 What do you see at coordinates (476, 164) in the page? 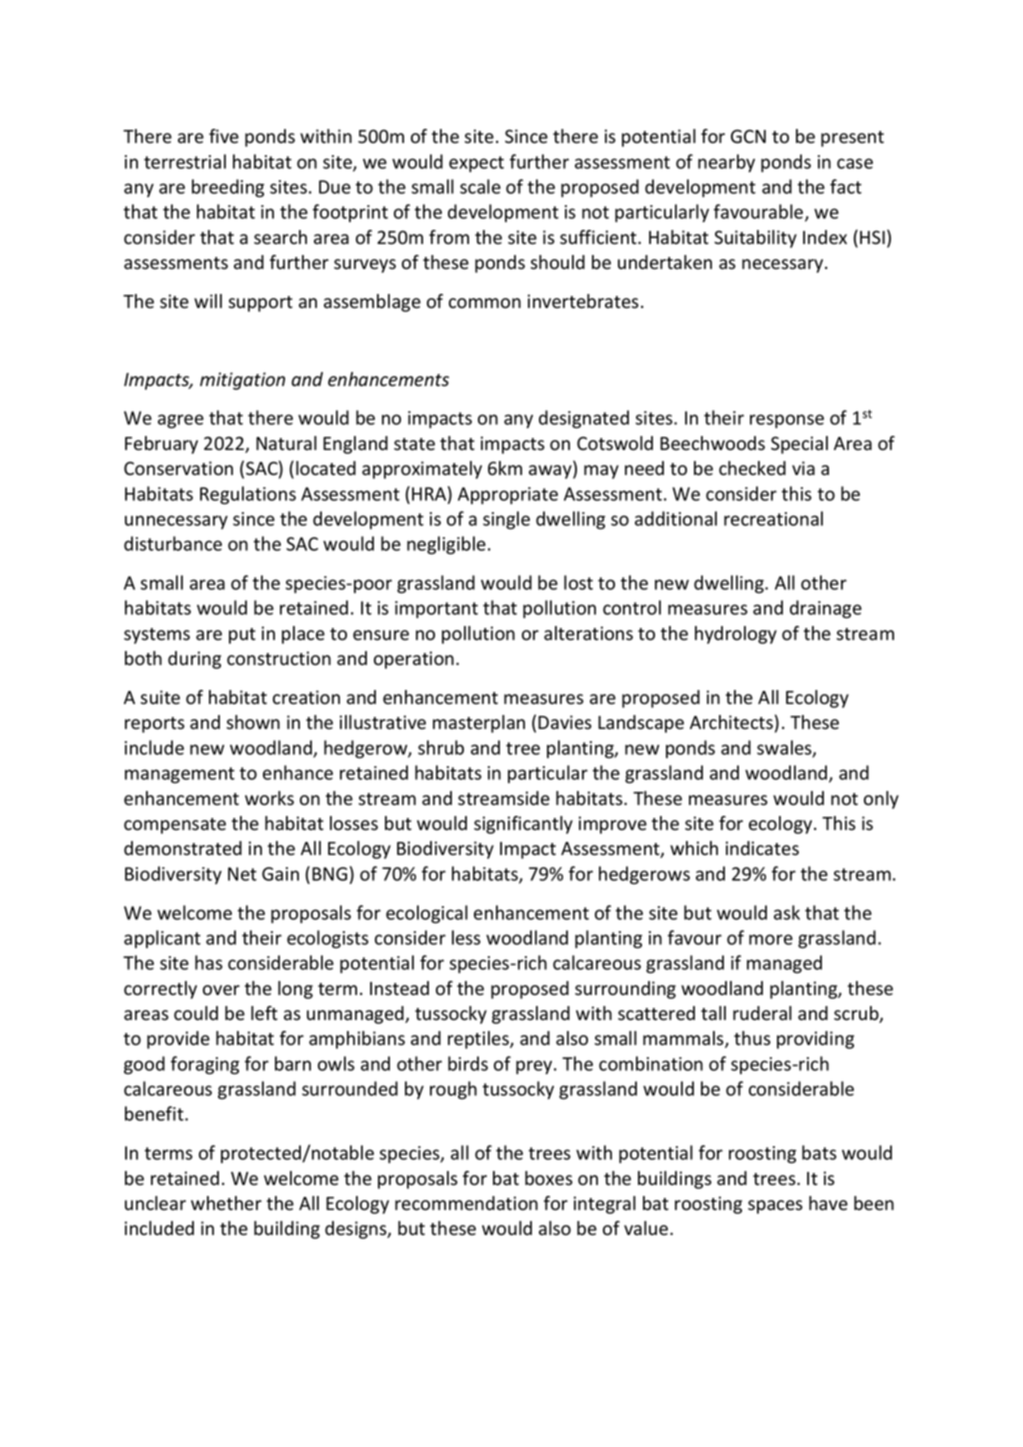
I see `expect` at bounding box center [476, 164].
